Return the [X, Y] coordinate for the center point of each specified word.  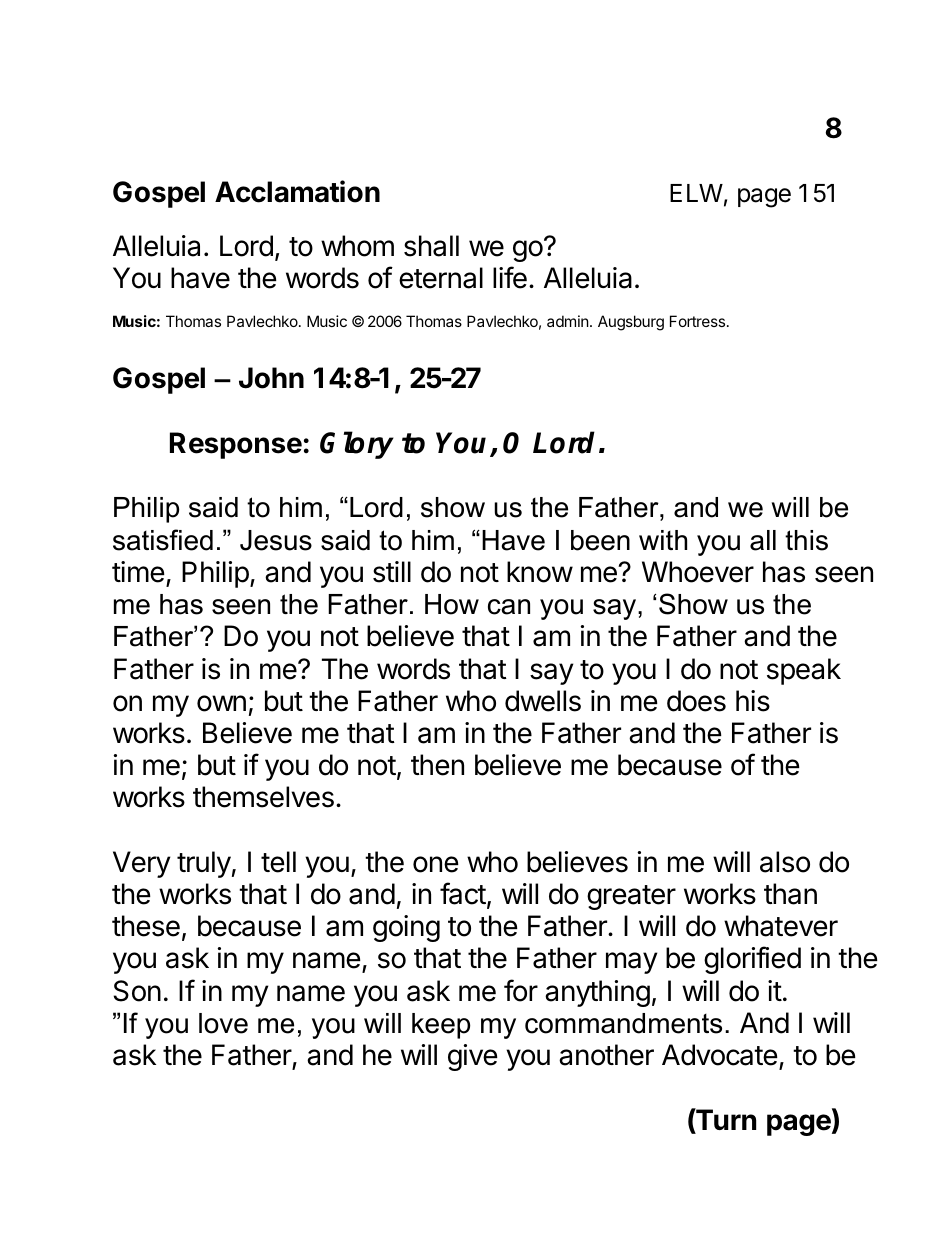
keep [441, 1026]
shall [431, 246]
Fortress [697, 321]
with [663, 540]
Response [236, 445]
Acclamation [297, 191]
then [437, 765]
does [696, 701]
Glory [357, 445]
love [223, 1023]
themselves [263, 797]
